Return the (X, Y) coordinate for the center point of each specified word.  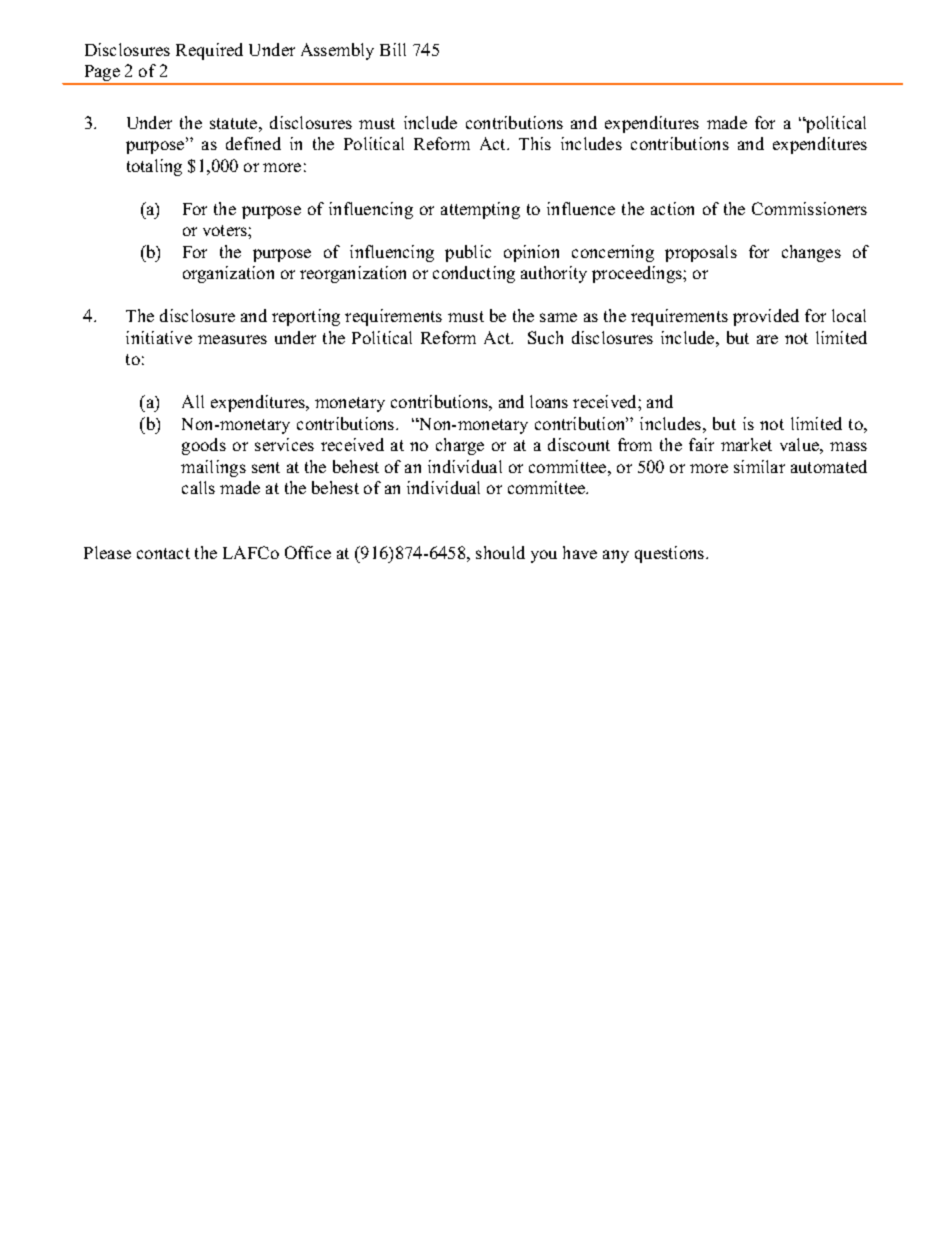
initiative (159, 337)
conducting (474, 274)
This (535, 143)
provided (766, 317)
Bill (393, 49)
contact (163, 553)
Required (209, 51)
